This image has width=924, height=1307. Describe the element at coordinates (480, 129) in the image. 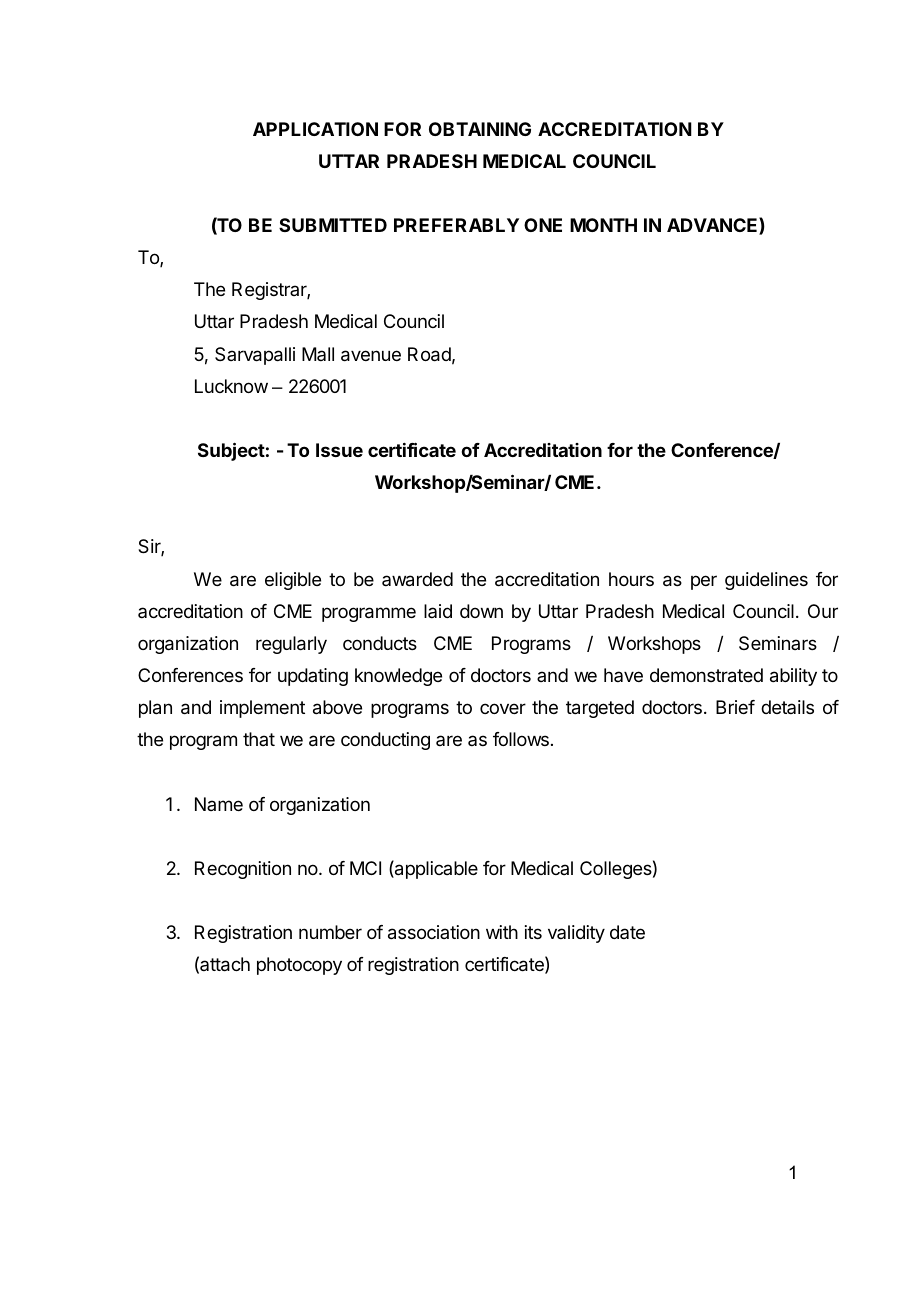

I see `OBTAINING` at that location.
